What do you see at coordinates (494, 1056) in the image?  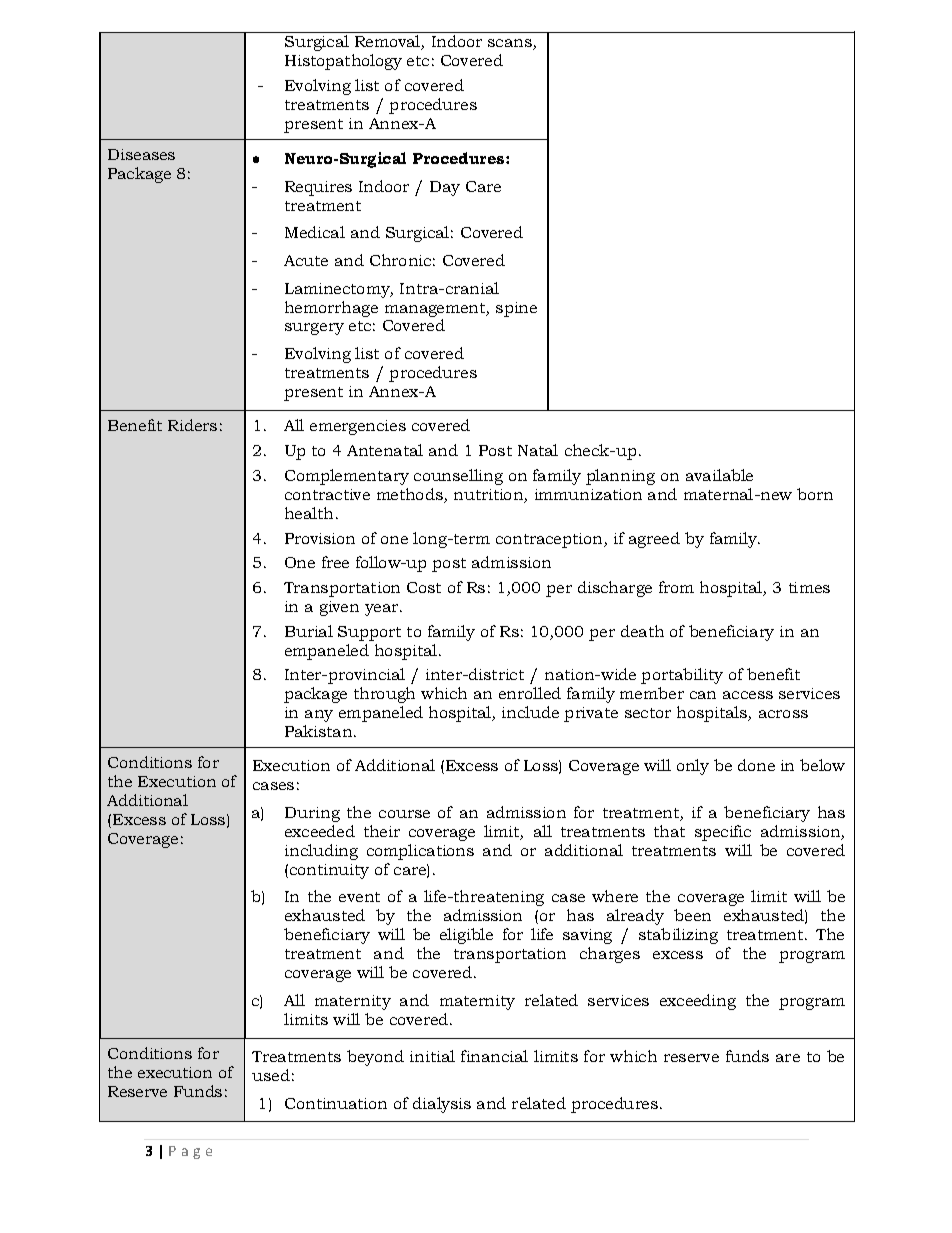 I see `financial` at bounding box center [494, 1056].
